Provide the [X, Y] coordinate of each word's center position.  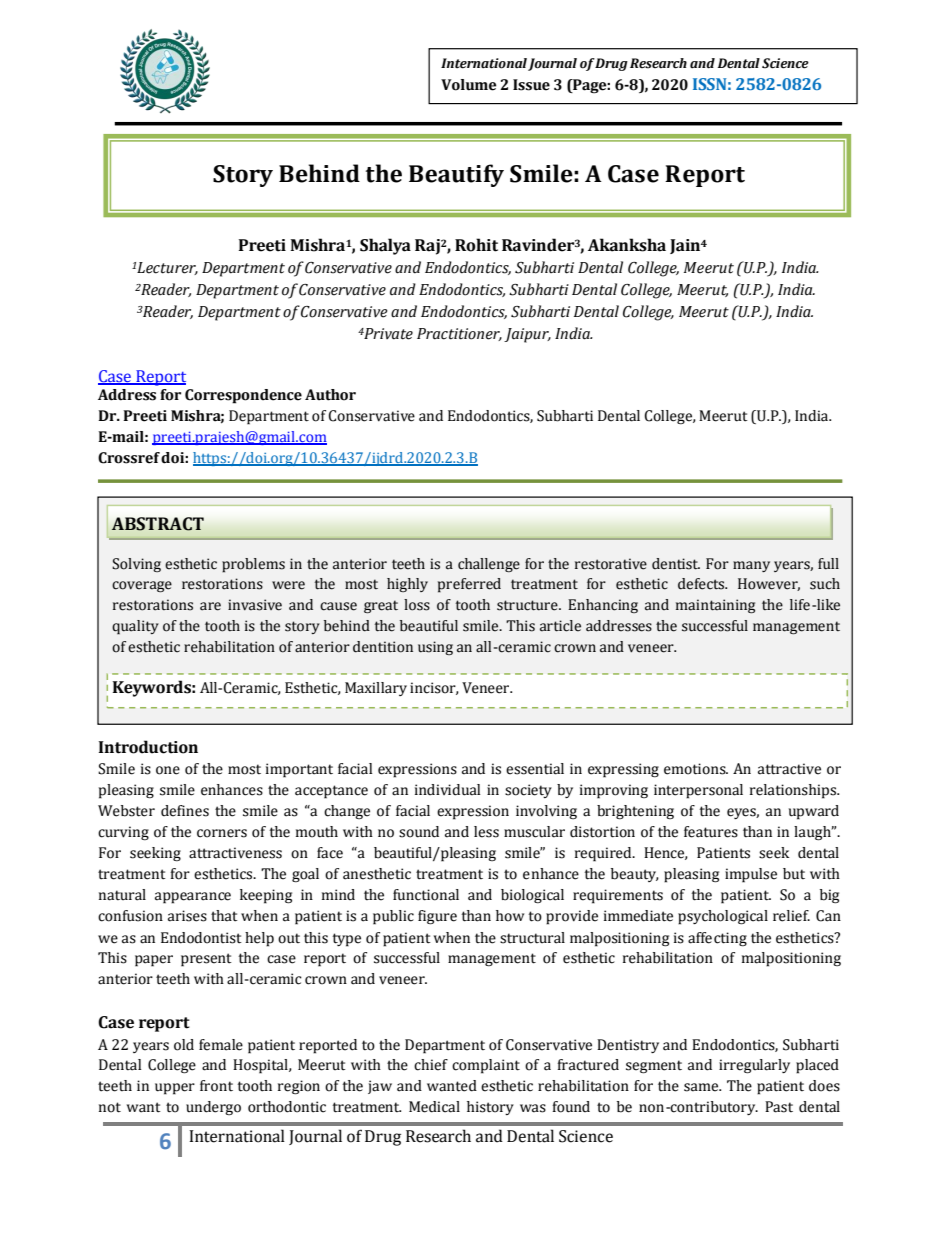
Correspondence [243, 396]
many [751, 566]
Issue [531, 85]
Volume [468, 85]
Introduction [148, 747]
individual [447, 790]
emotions [696, 769]
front [216, 1086]
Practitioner [459, 334]
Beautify [456, 175]
